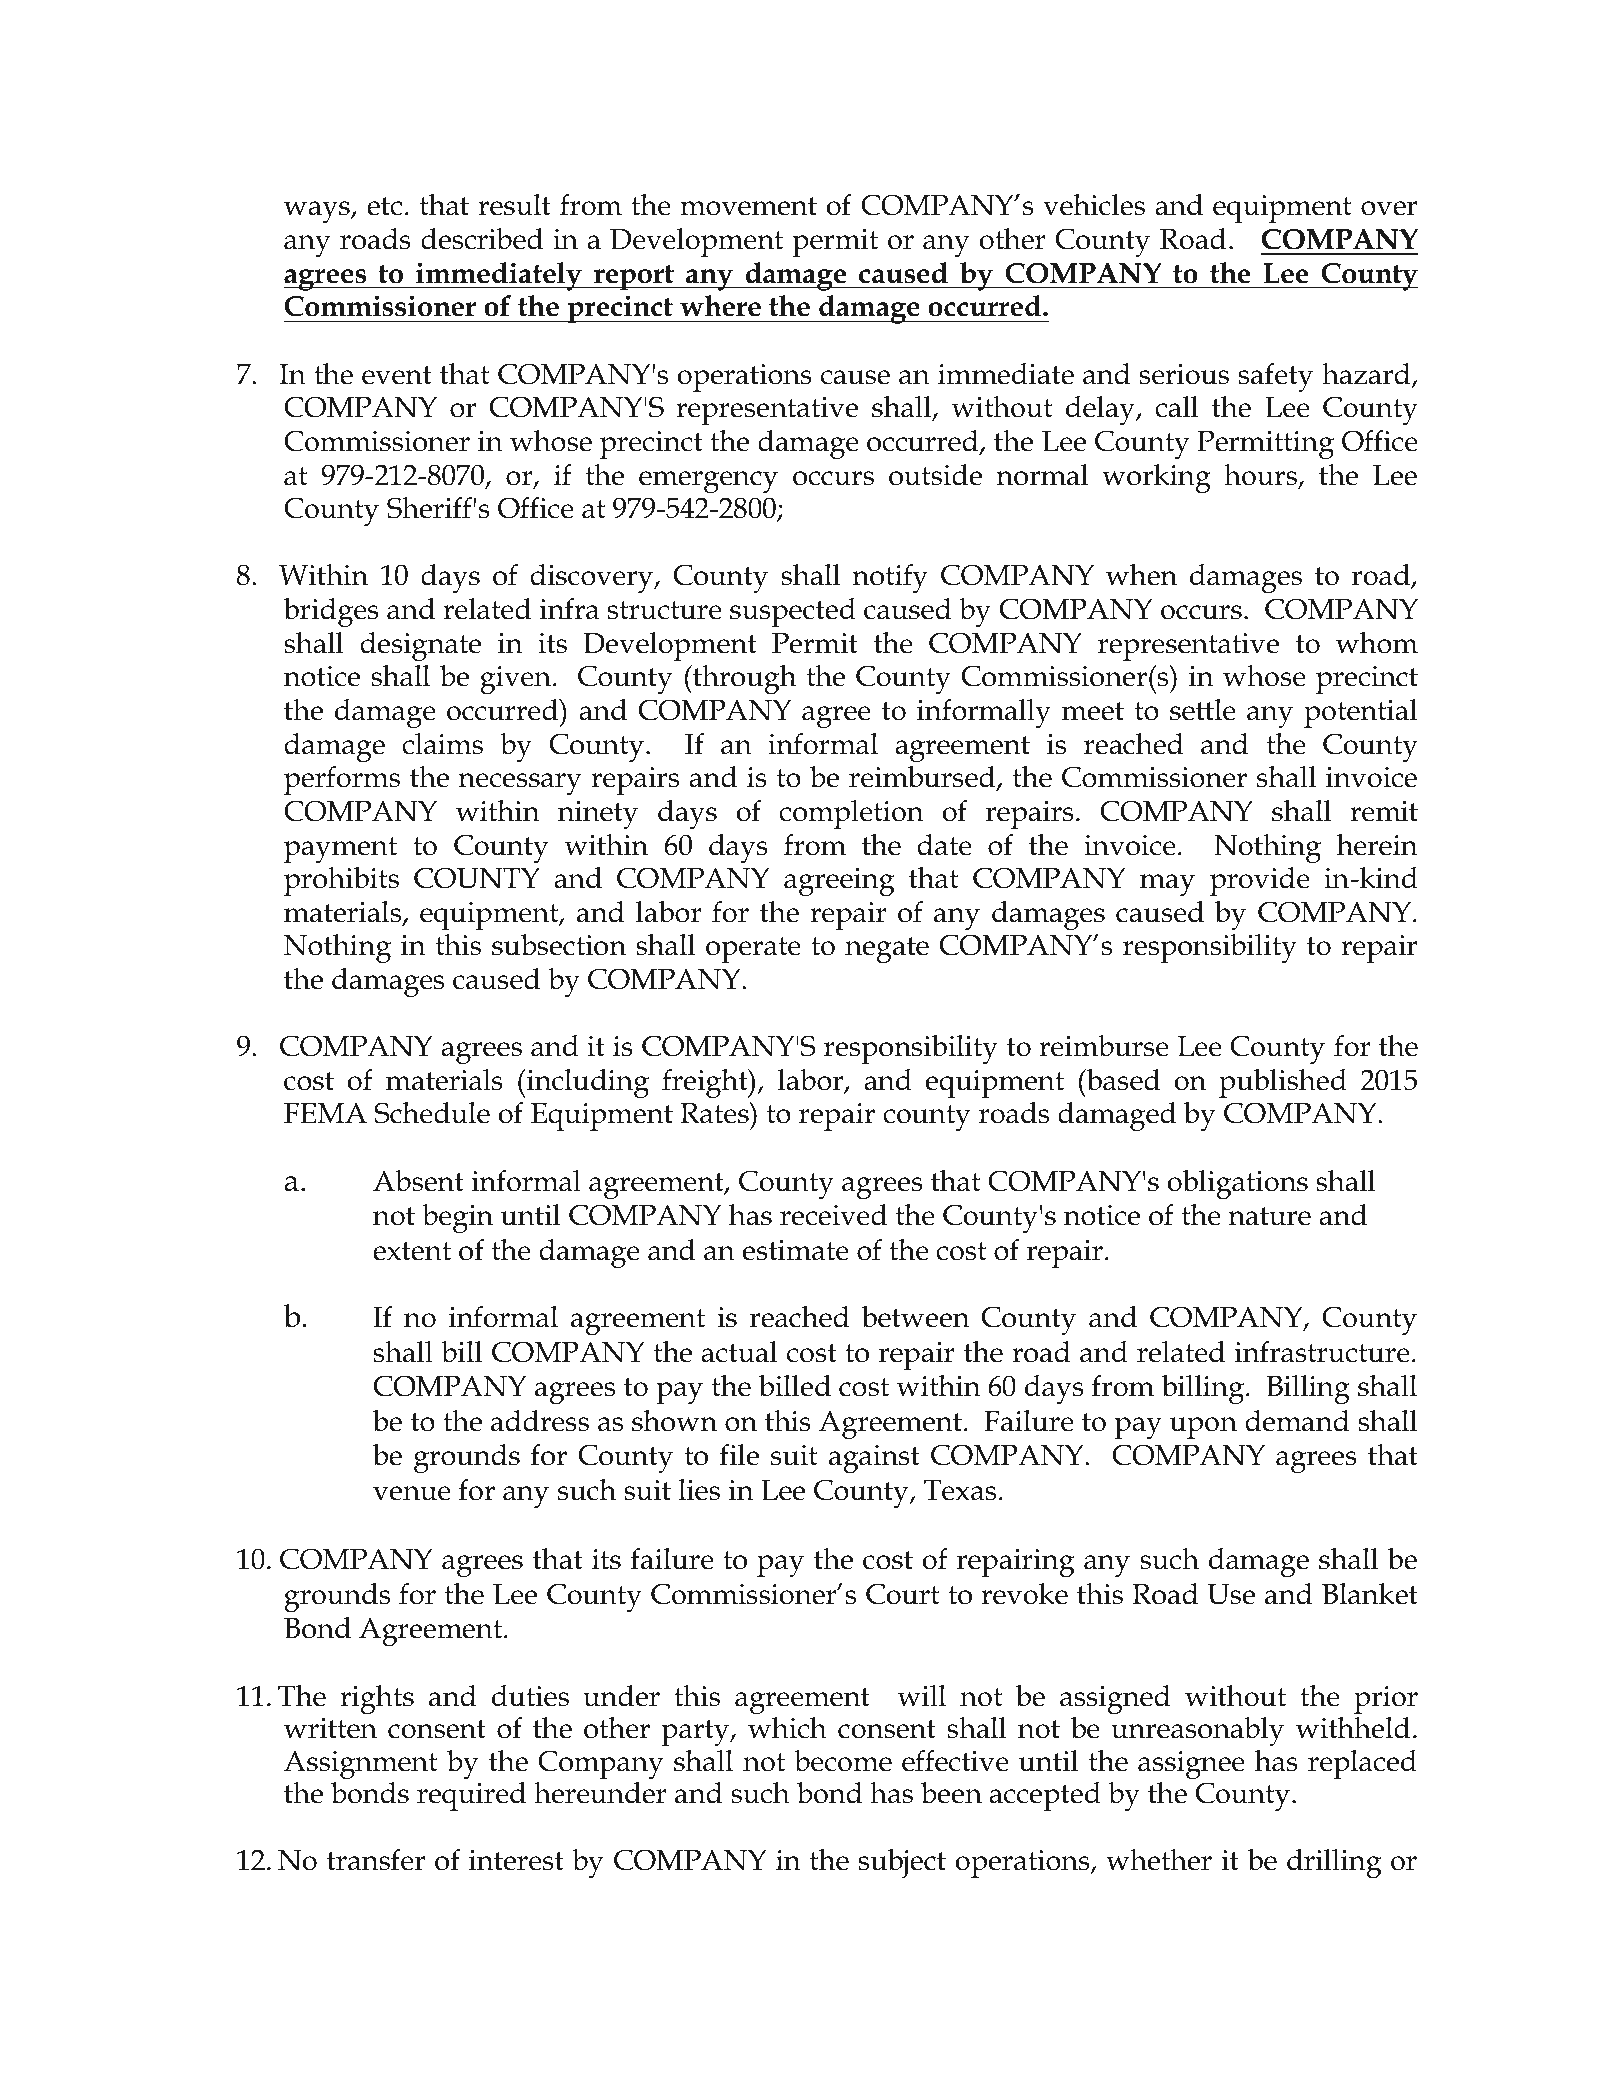 The width and height of the page is (1607, 2080). Describe the element at coordinates (482, 239) in the page. I see `described` at that location.
